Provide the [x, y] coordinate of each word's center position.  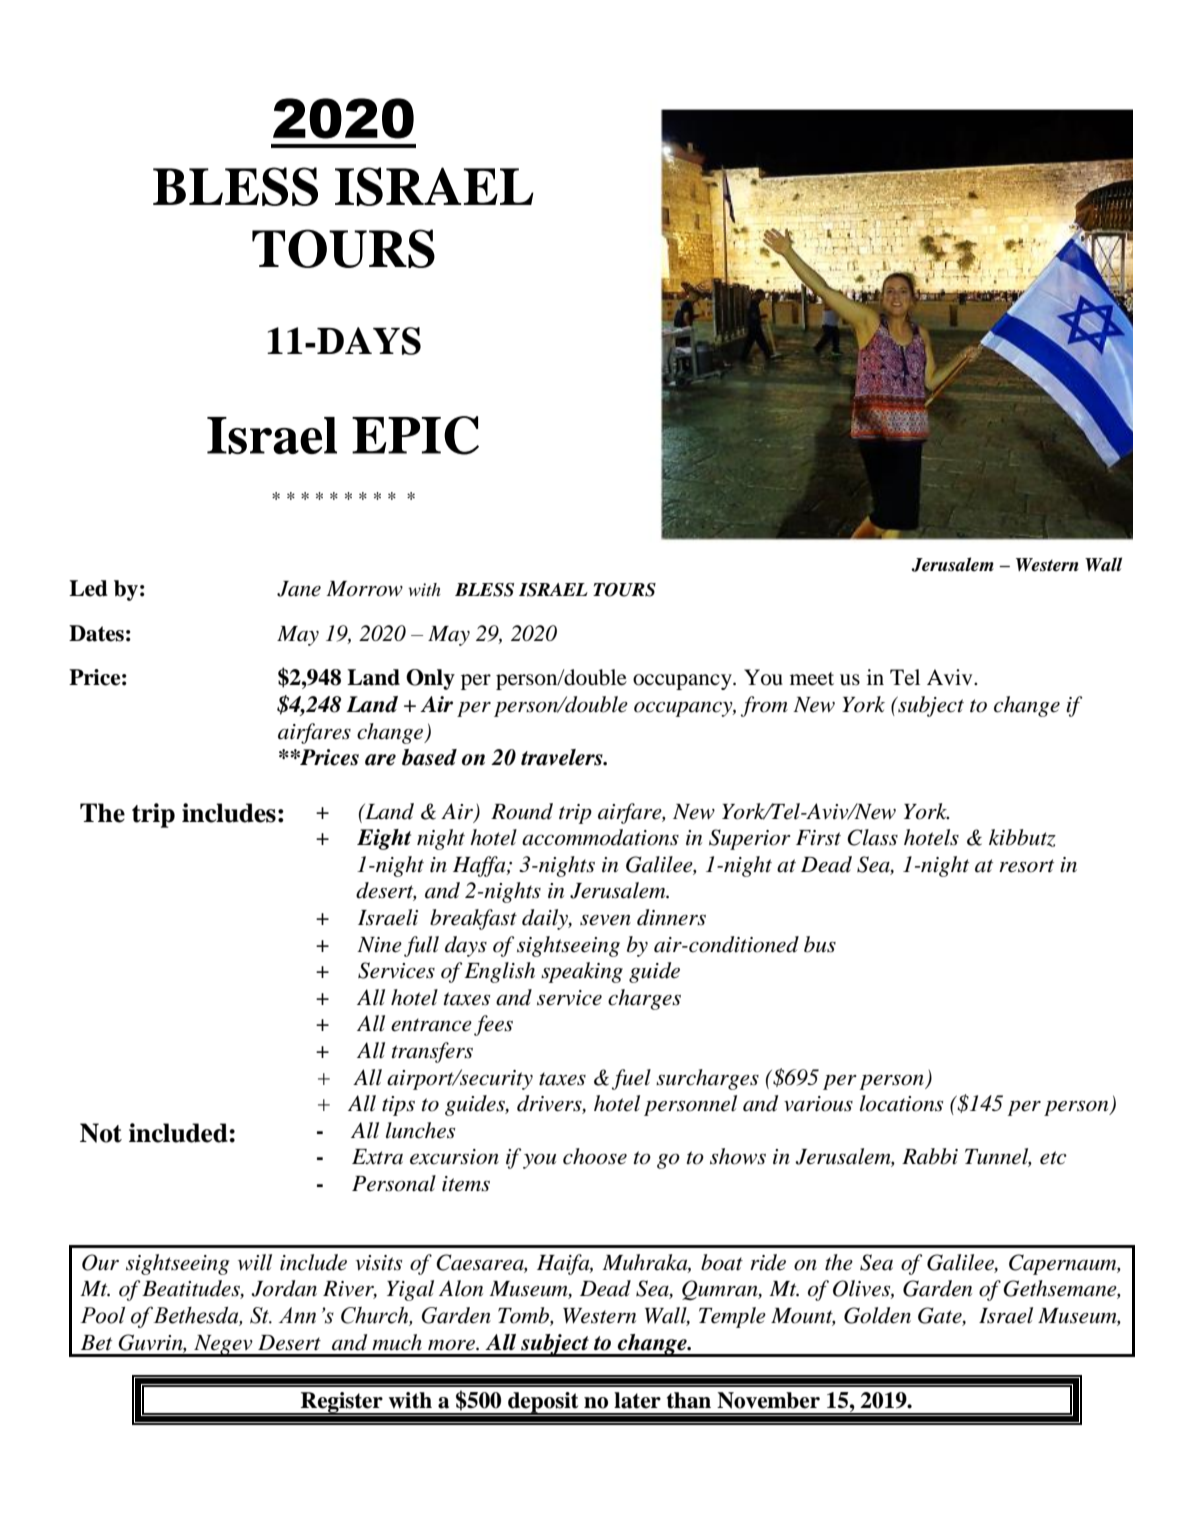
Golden [877, 1315]
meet [812, 679]
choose [595, 1156]
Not [101, 1133]
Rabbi [930, 1156]
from [764, 706]
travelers [563, 757]
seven [605, 920]
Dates [96, 633]
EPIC [415, 435]
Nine [379, 945]
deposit [543, 1403]
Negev [223, 1346]
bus [820, 944]
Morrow [364, 589]
